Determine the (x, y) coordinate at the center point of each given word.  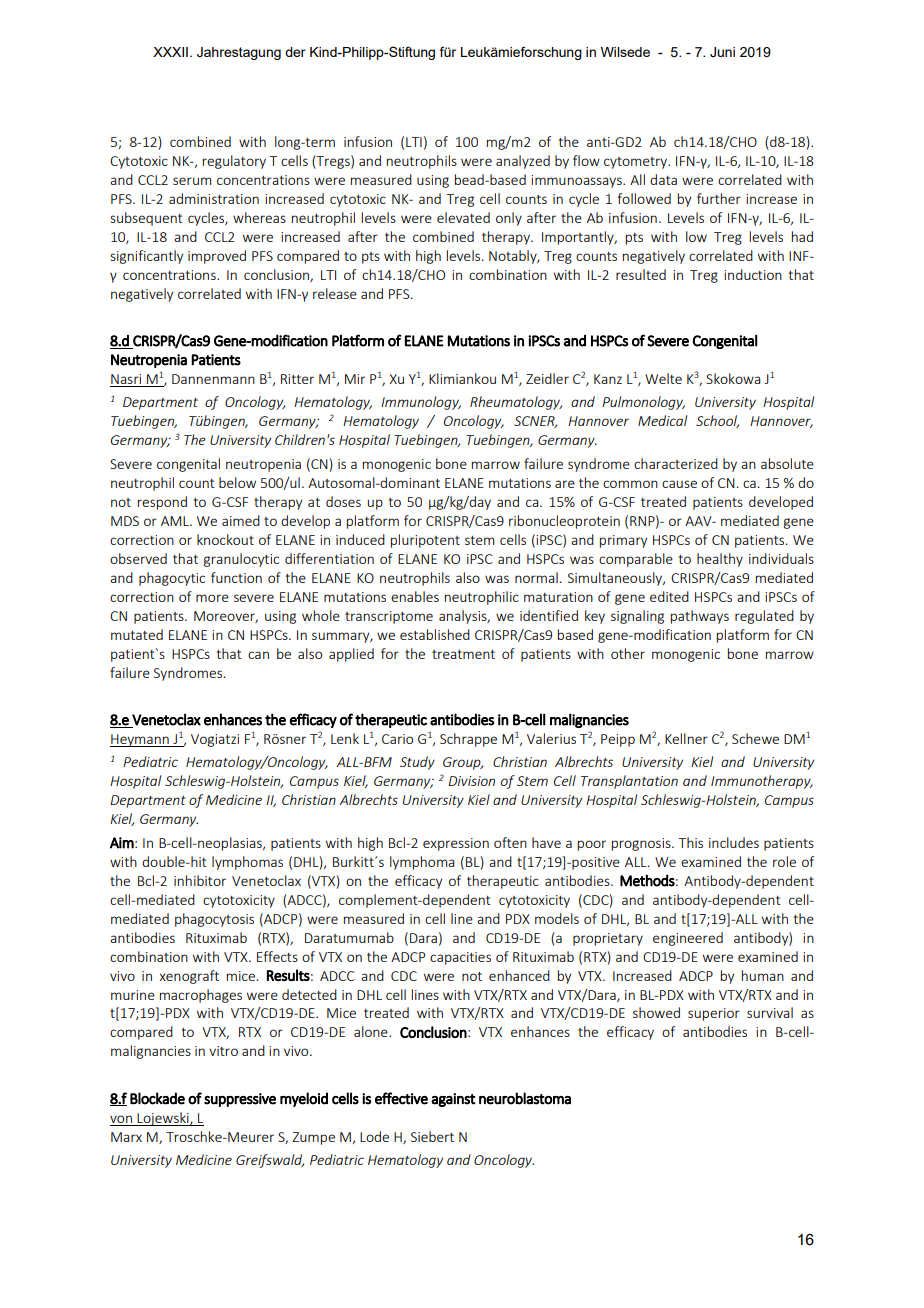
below (237, 482)
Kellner (686, 738)
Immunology (421, 403)
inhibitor (200, 880)
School (717, 421)
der (295, 52)
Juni (722, 52)
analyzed (523, 162)
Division (471, 781)
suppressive (240, 1100)
